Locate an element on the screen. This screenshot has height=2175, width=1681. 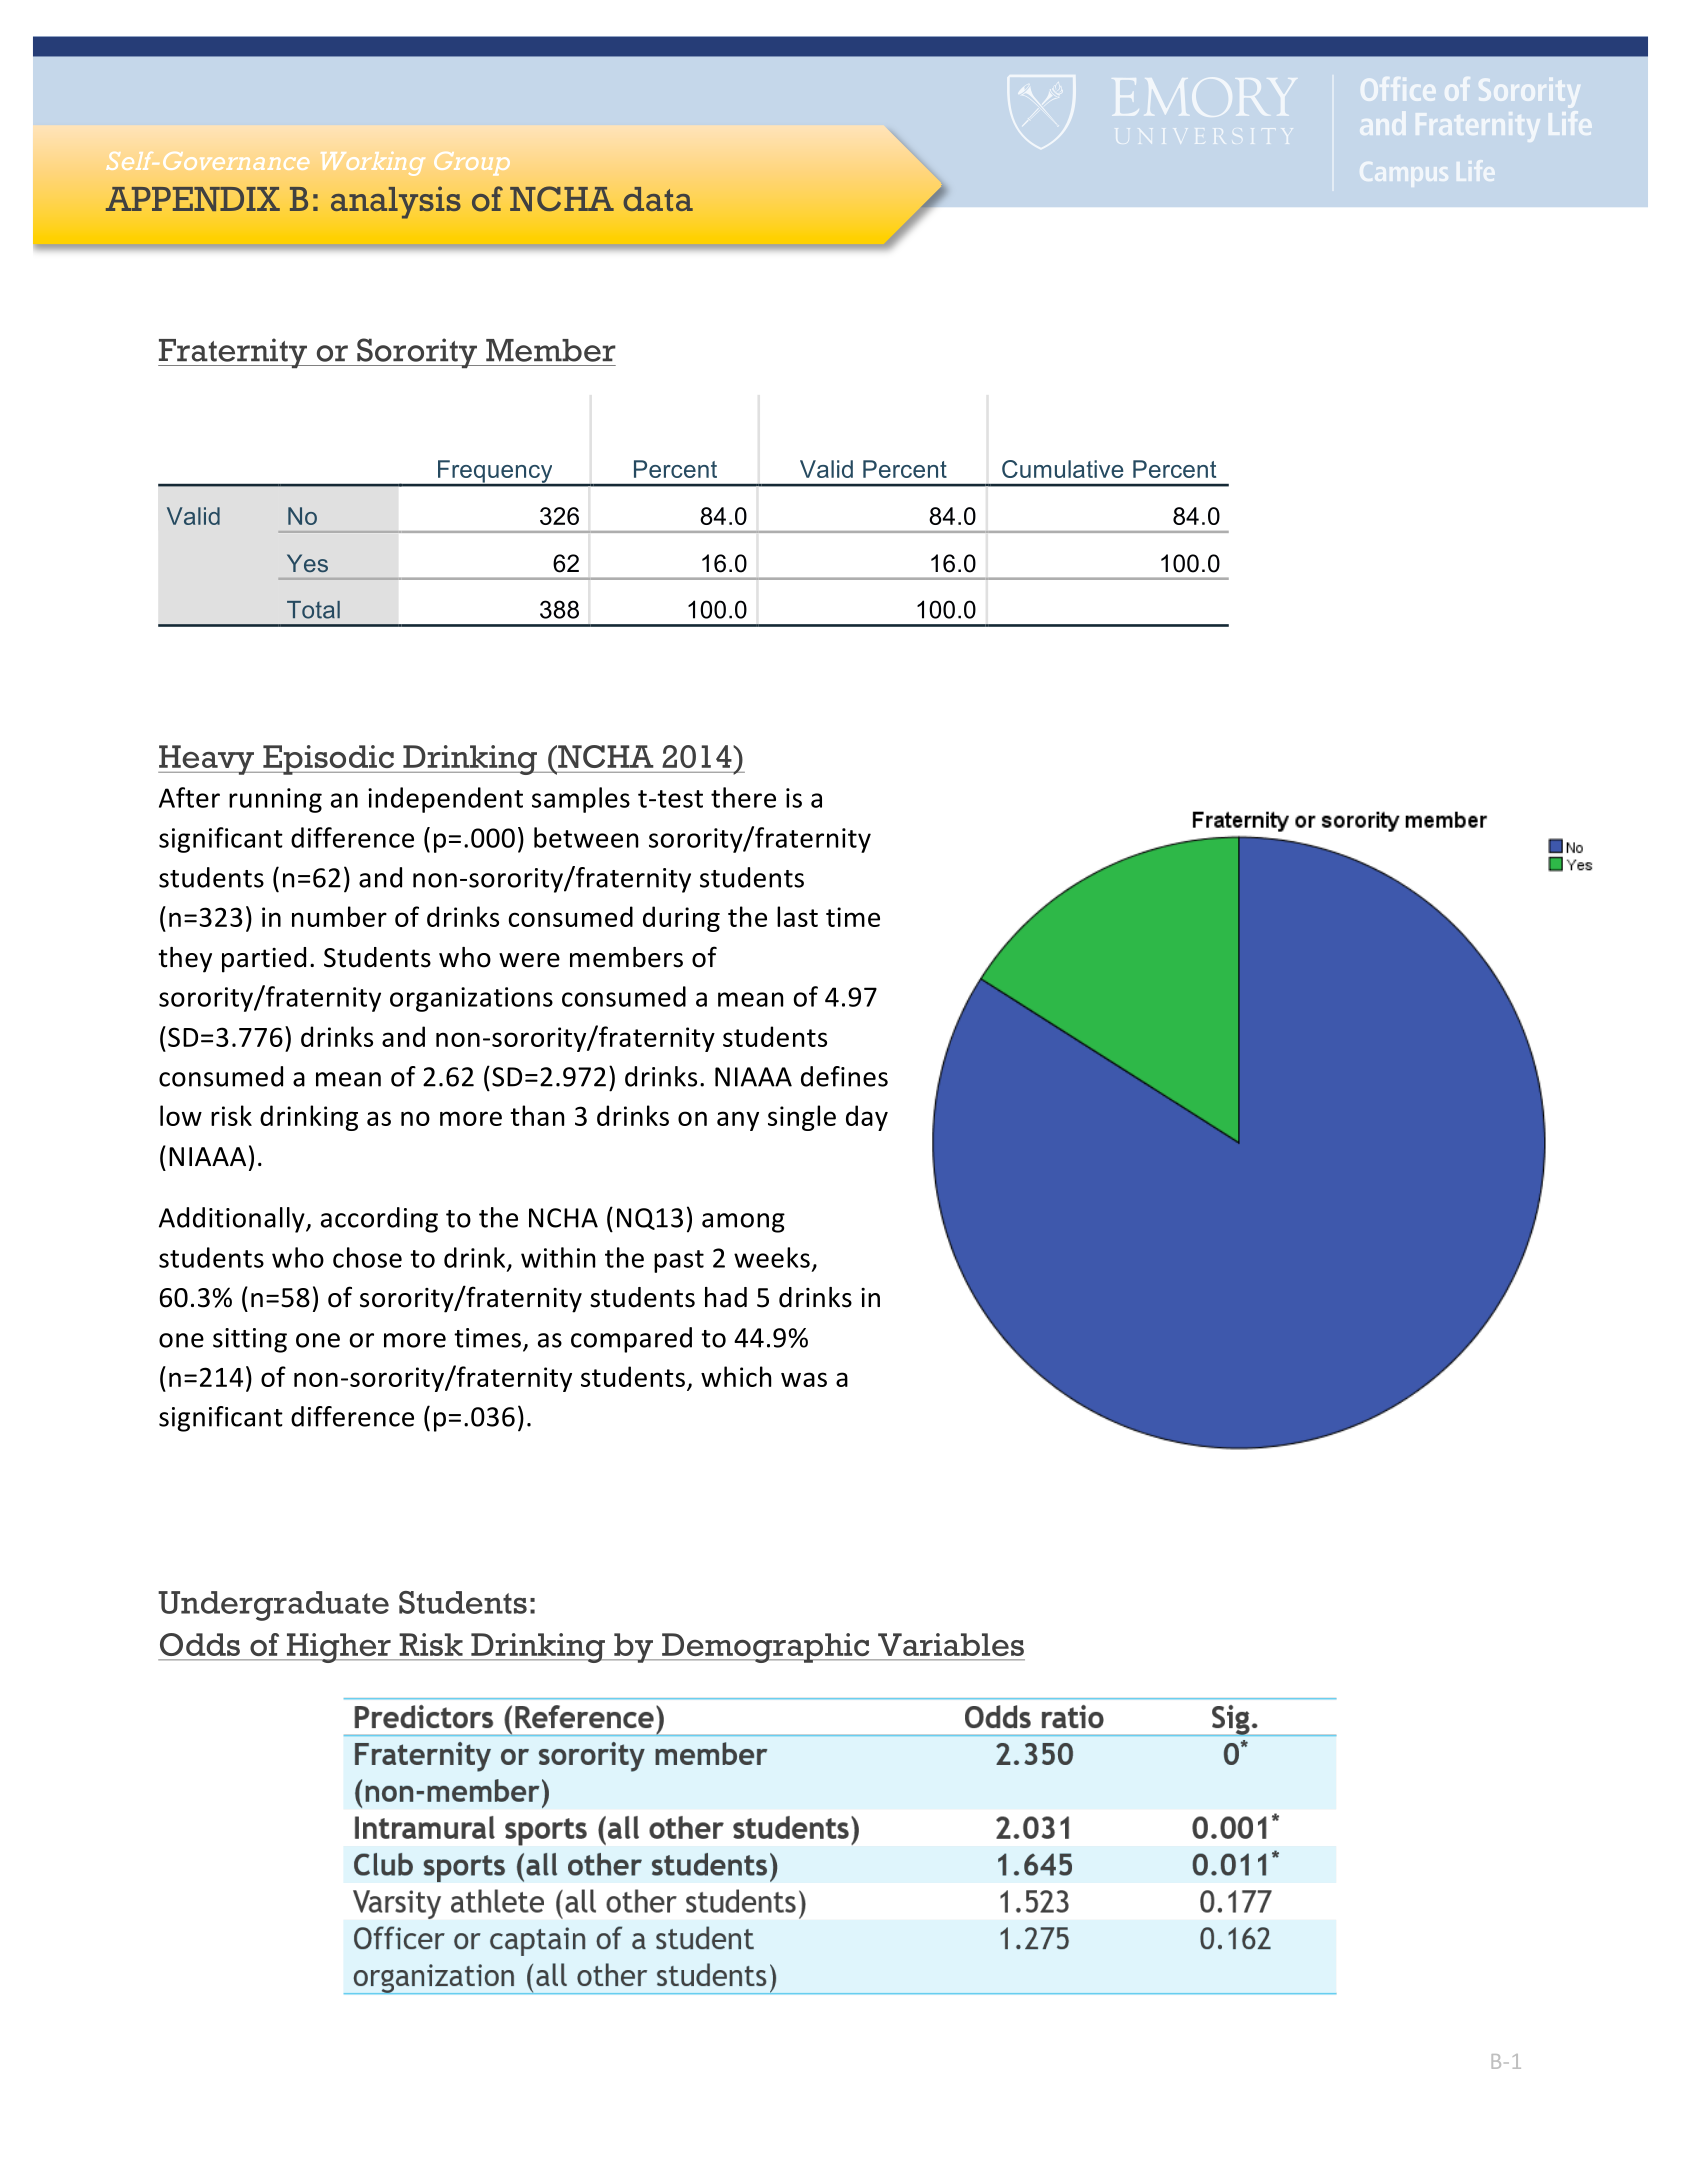
Undergraduate is located at coordinates (273, 1606).
